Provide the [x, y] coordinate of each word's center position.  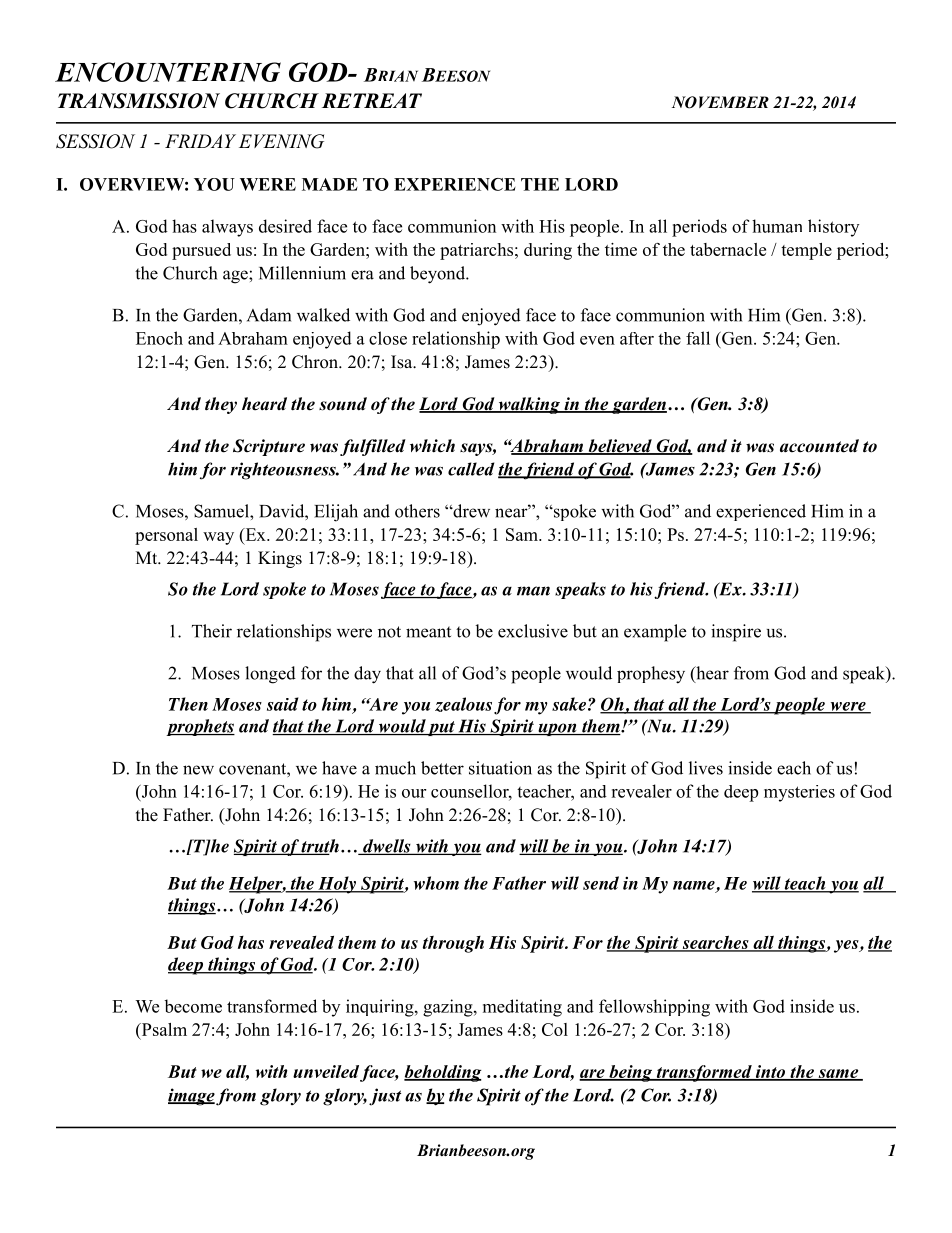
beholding [443, 1073]
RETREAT [372, 100]
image [191, 1097]
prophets [200, 727]
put [441, 728]
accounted [819, 446]
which [432, 446]
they [221, 405]
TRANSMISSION [139, 101]
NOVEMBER [720, 102]
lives [706, 768]
